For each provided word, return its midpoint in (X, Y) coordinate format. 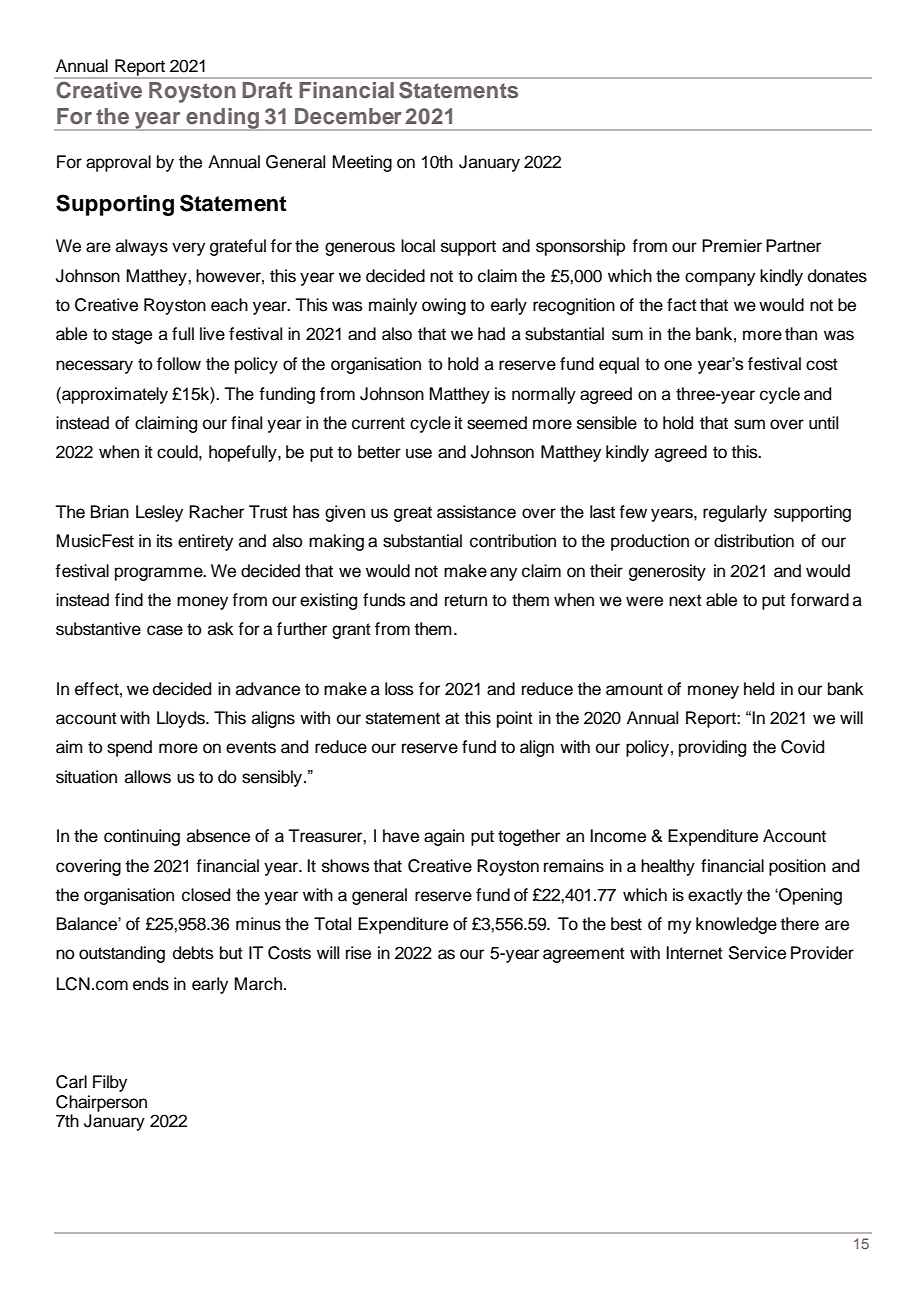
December (348, 116)
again (444, 837)
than (801, 334)
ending (223, 119)
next (685, 600)
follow (179, 364)
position (797, 867)
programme (160, 574)
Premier (732, 246)
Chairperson (101, 1103)
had (491, 334)
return (466, 600)
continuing (142, 837)
